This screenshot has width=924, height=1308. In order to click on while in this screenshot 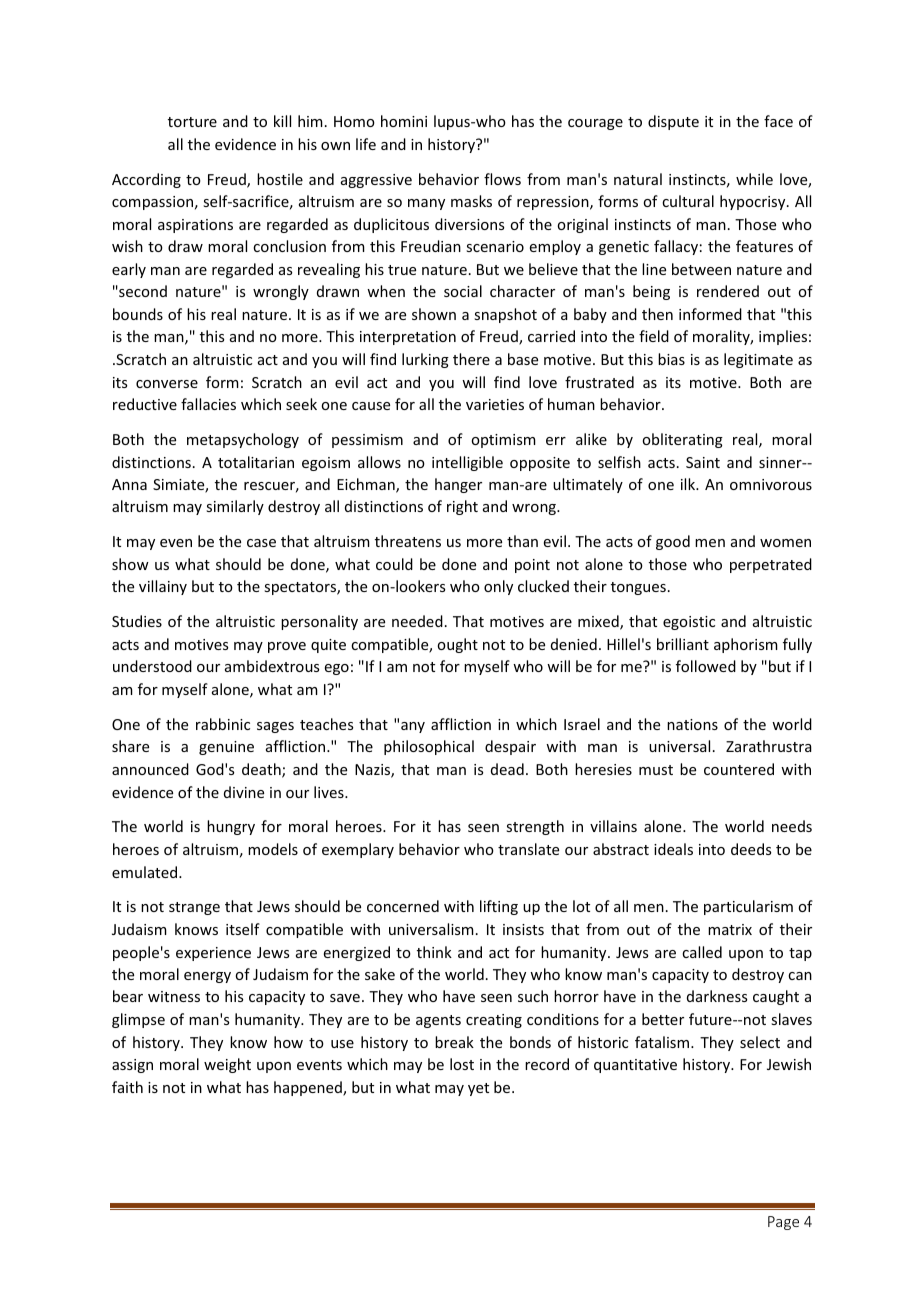, I will do `click(754, 179)`.
